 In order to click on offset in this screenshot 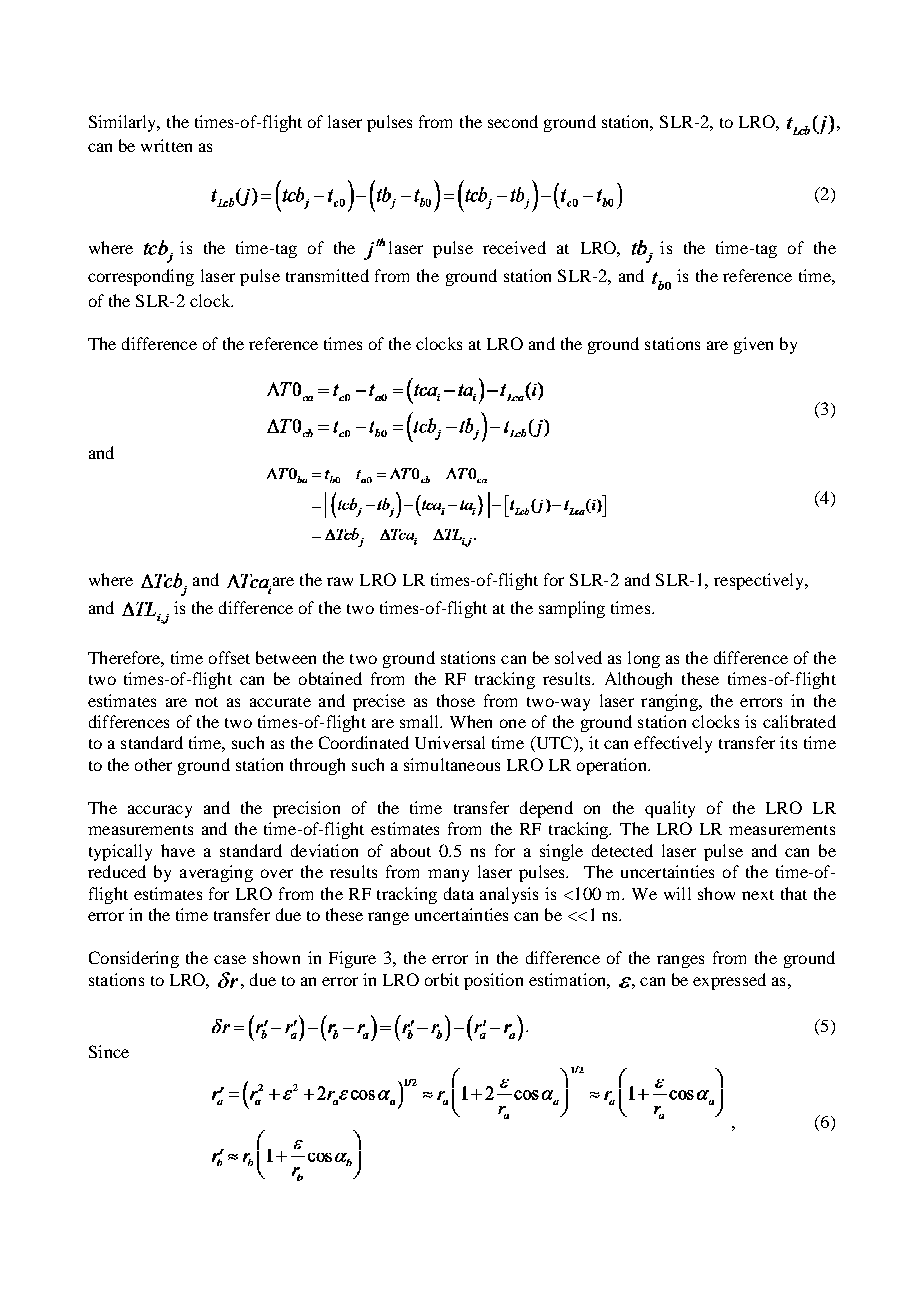, I will do `click(229, 657)`.
